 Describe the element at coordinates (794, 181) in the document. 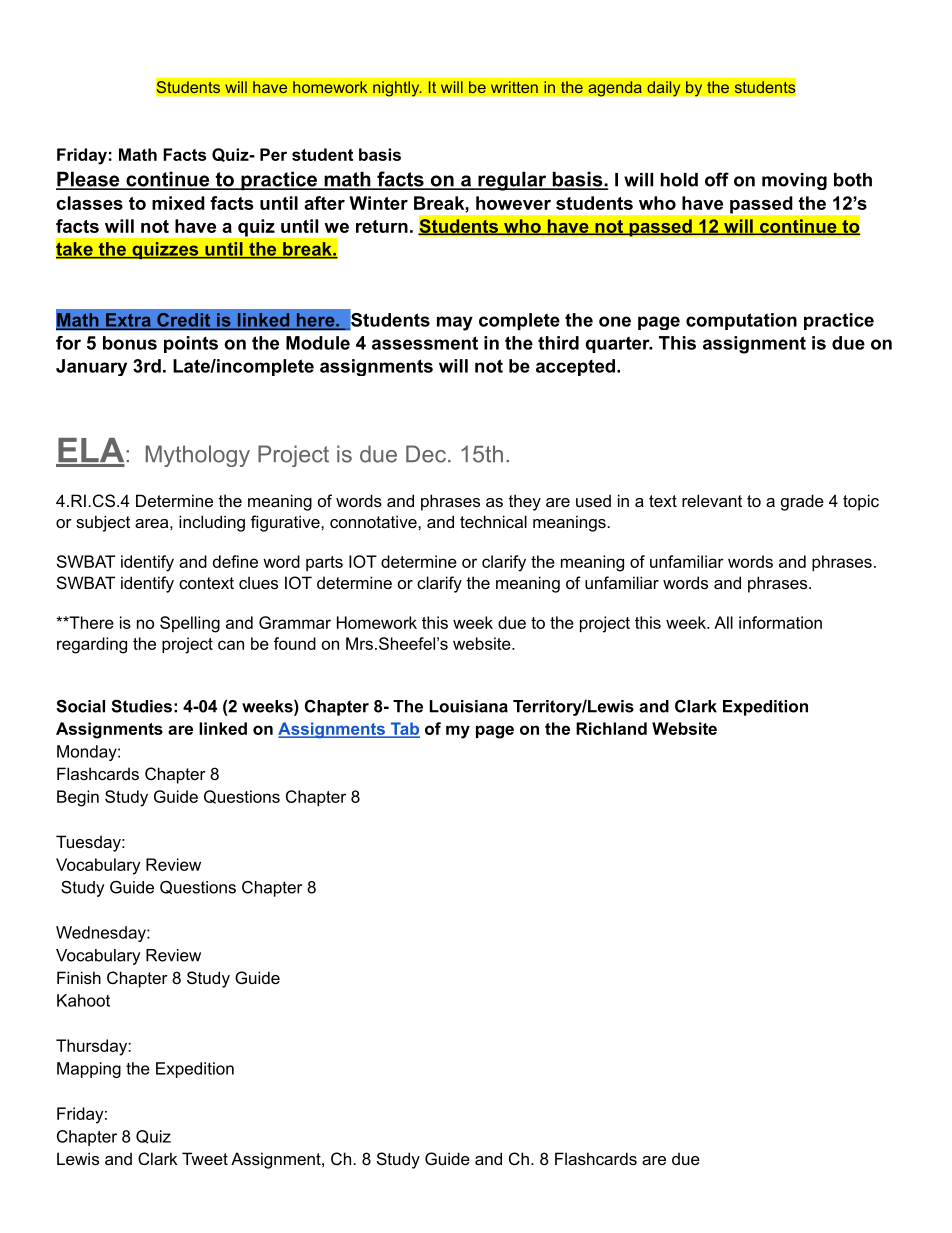

I see `moving` at that location.
